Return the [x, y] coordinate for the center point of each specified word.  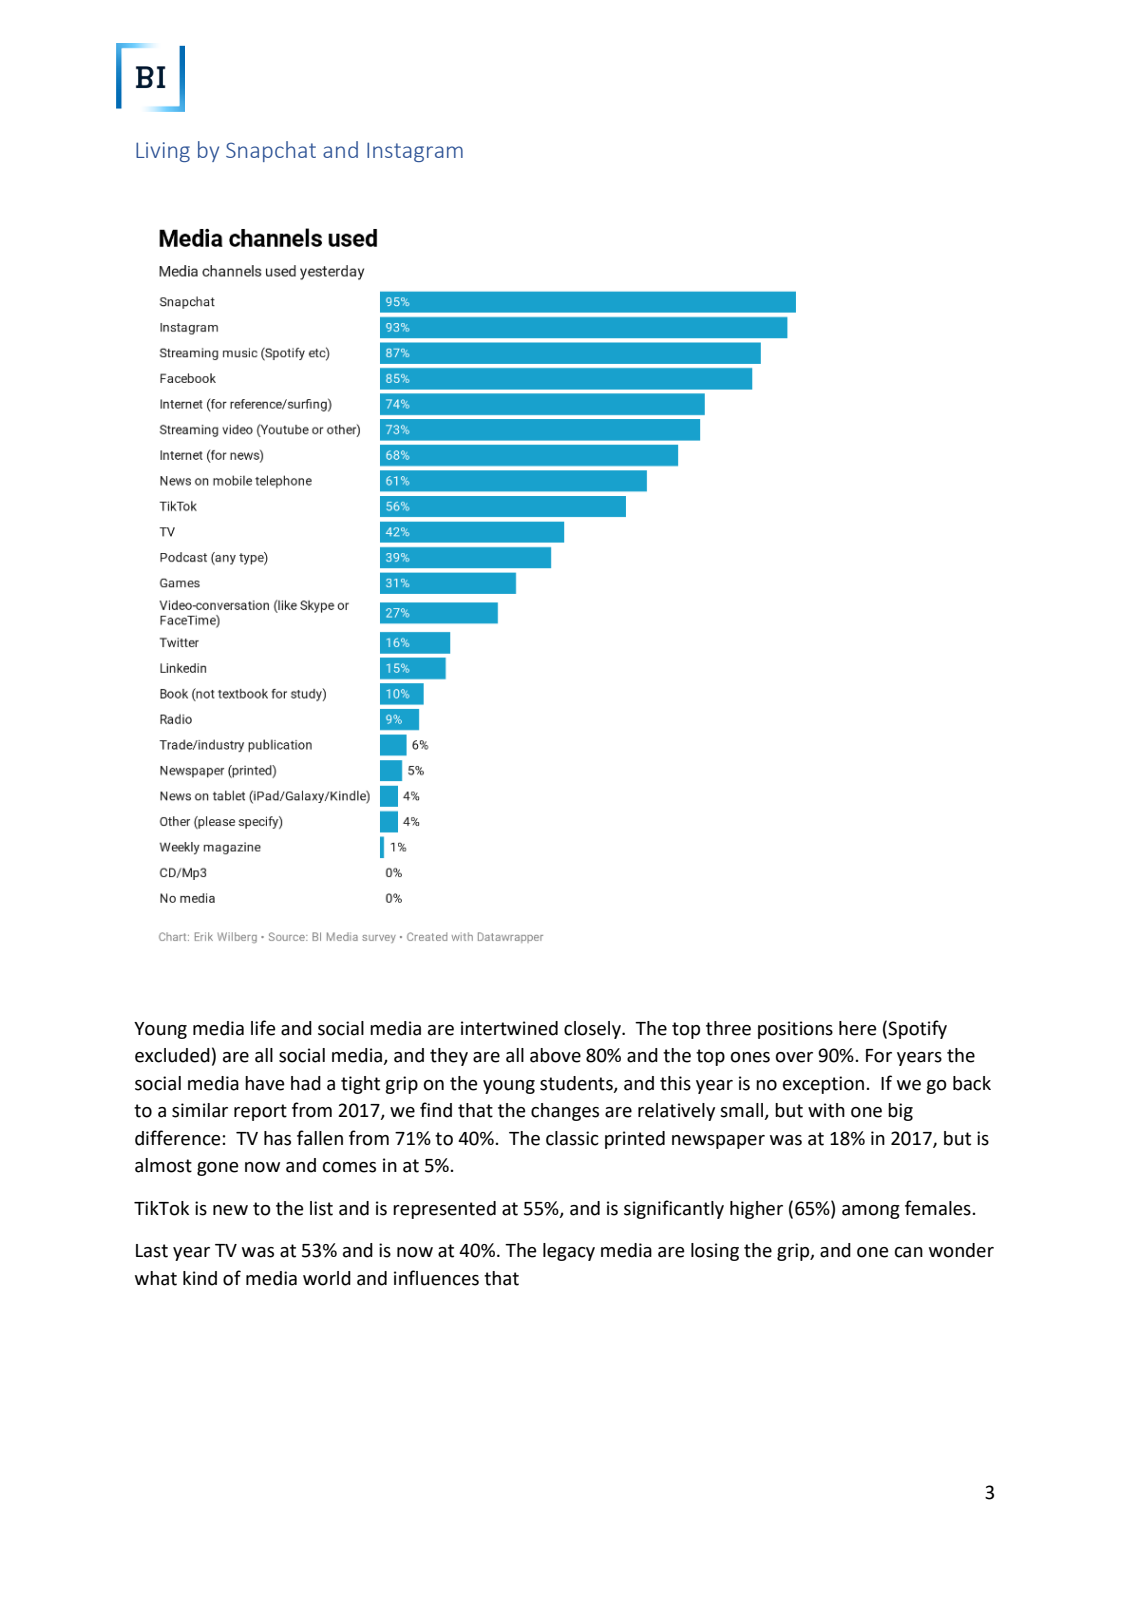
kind [200, 1278]
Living [163, 152]
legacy [569, 1252]
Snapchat [271, 151]
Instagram [415, 152]
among [871, 1212]
